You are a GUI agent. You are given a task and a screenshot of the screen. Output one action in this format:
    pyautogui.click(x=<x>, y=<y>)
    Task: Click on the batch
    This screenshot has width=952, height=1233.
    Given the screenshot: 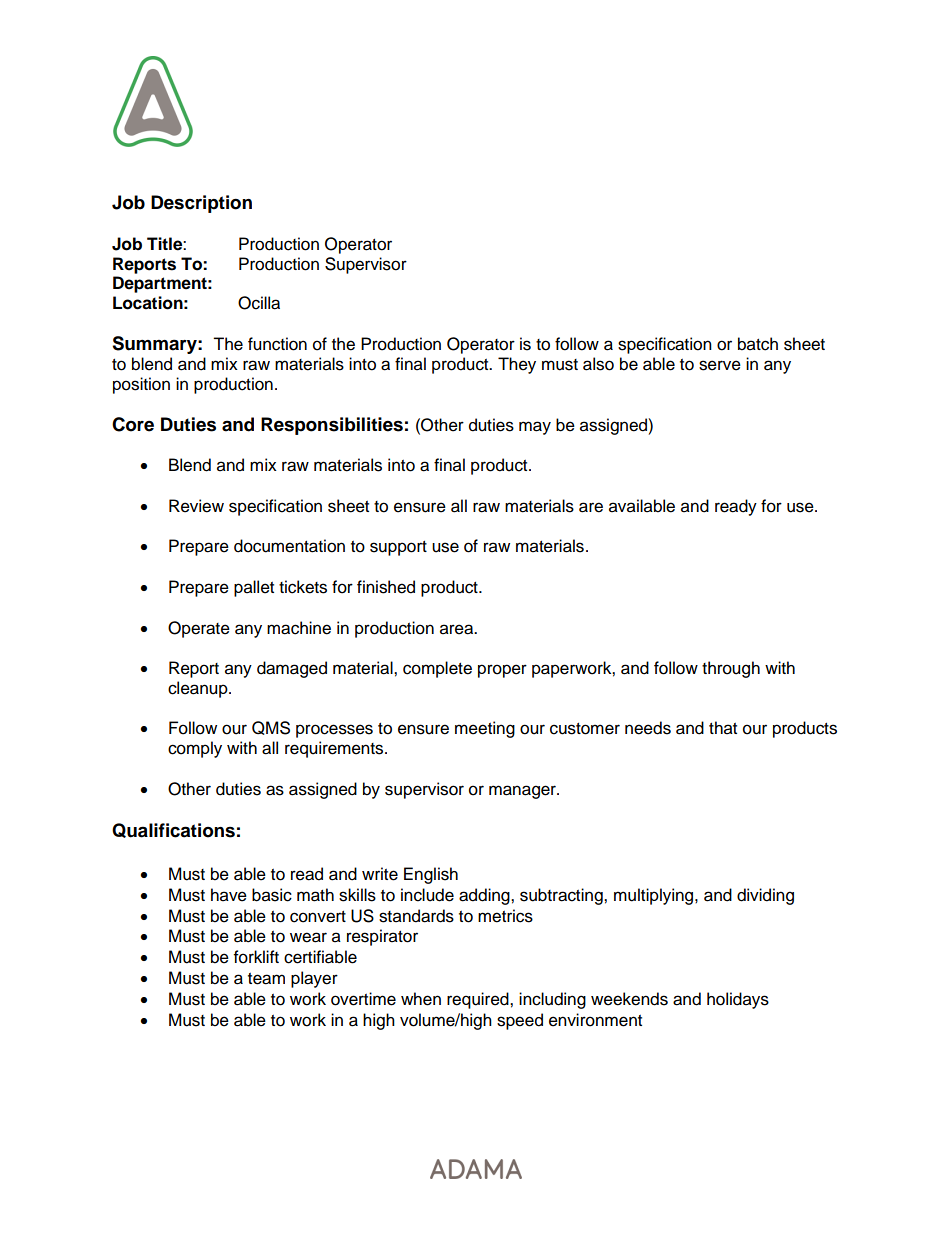 What is the action you would take?
    pyautogui.click(x=758, y=344)
